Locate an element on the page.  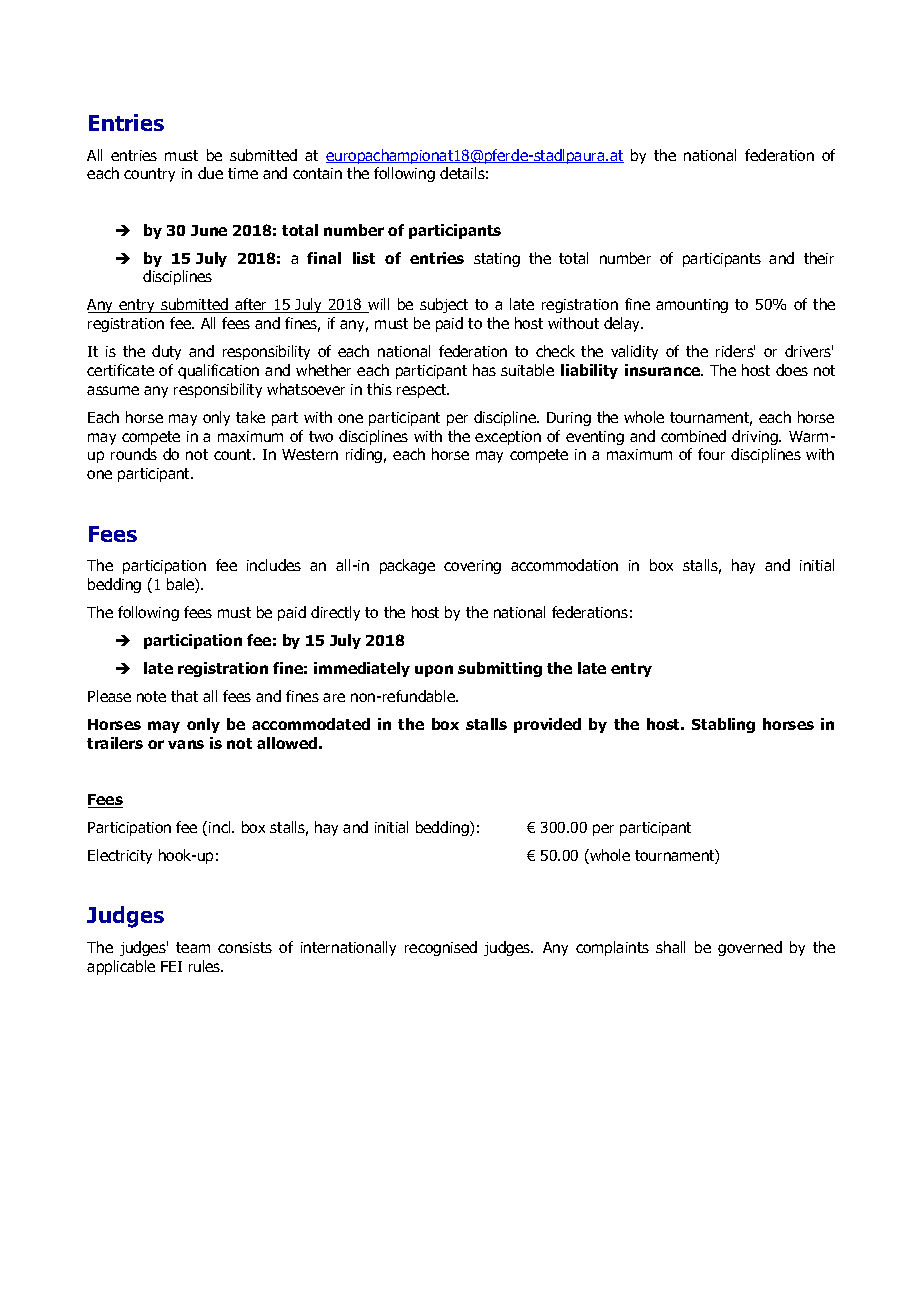
accommodation is located at coordinates (564, 565).
